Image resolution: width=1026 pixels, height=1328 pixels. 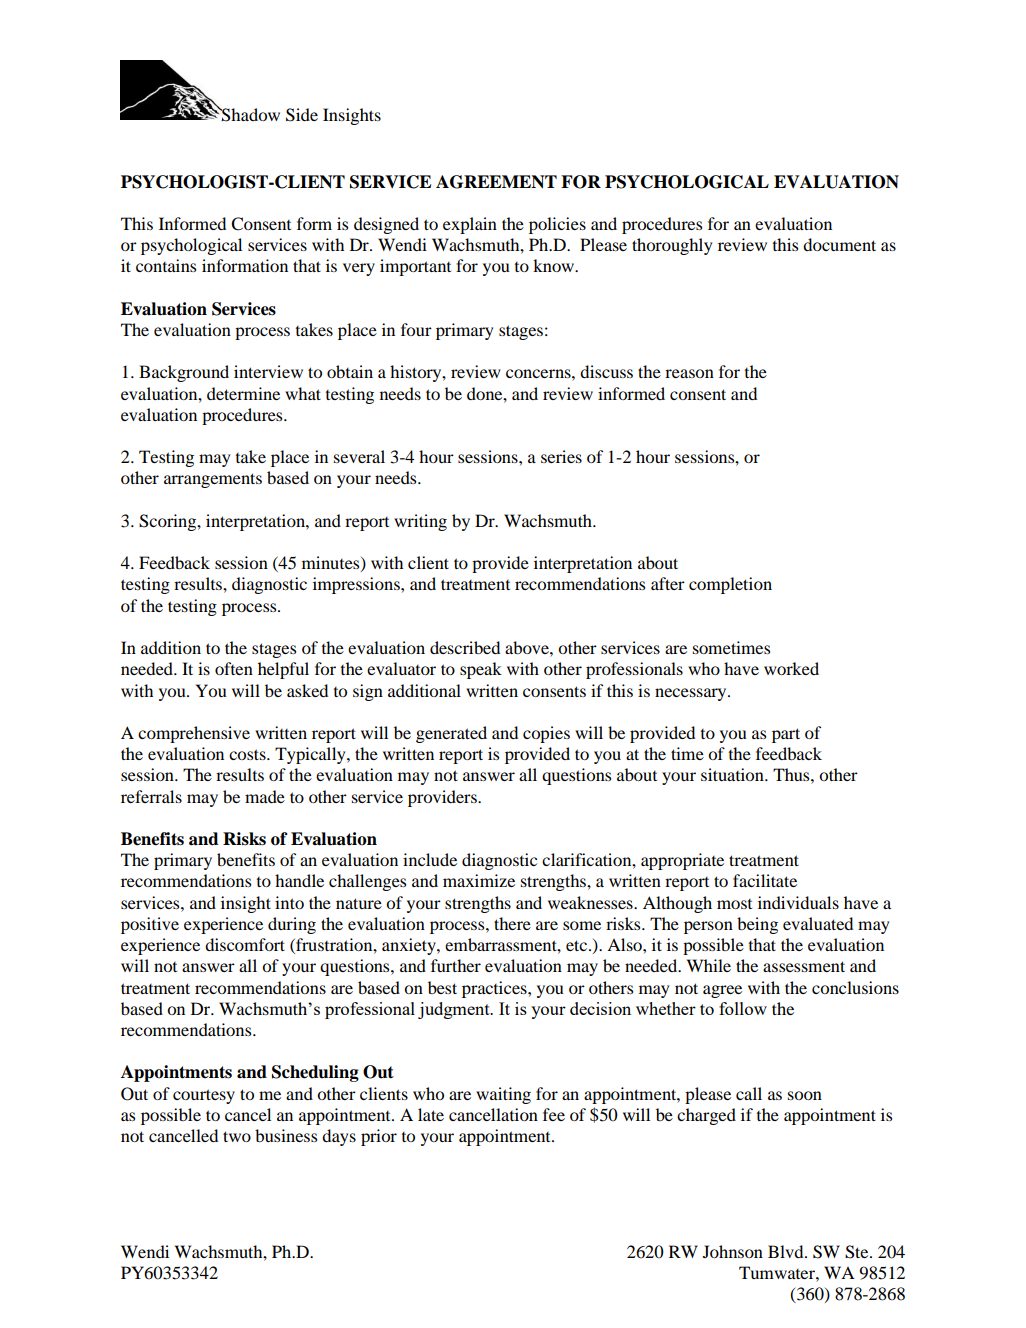 What do you see at coordinates (237, 1136) in the page?
I see `two` at bounding box center [237, 1136].
